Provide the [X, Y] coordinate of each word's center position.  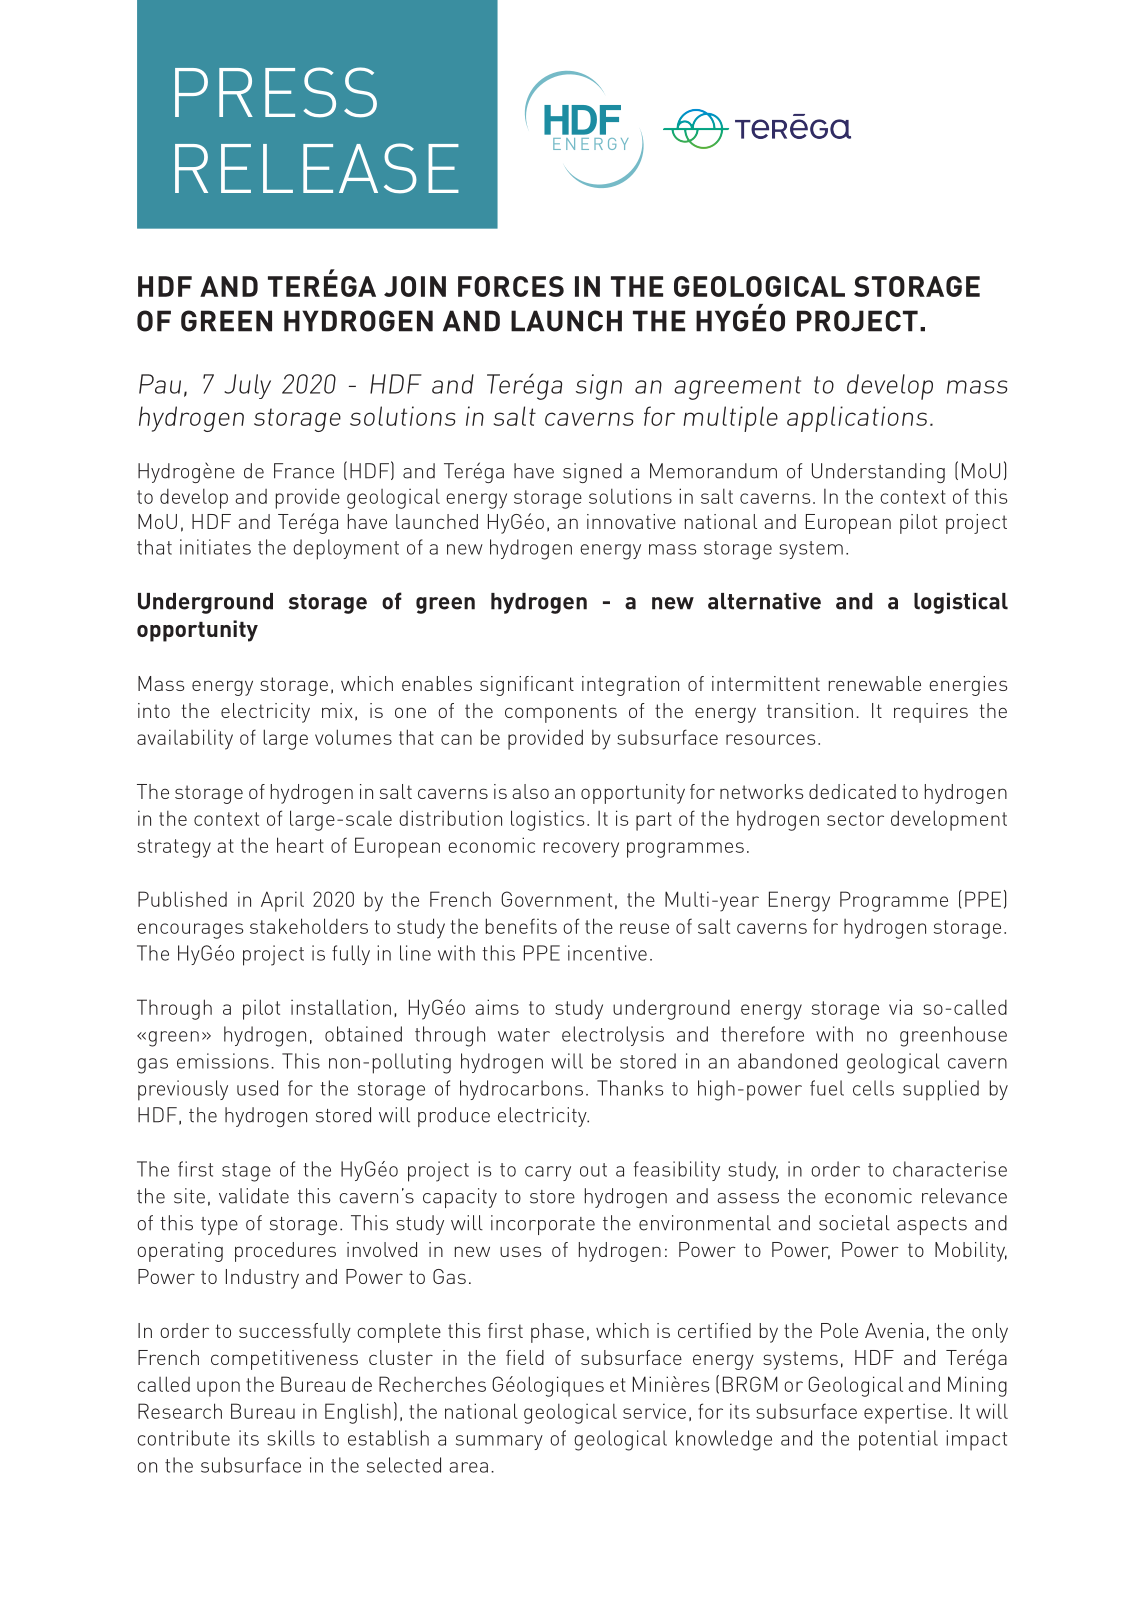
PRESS [276, 92]
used [257, 1088]
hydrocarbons [521, 1090]
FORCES [511, 286]
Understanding [878, 473]
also [530, 791]
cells [873, 1088]
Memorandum [713, 471]
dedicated [852, 791]
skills [291, 1438]
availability [185, 739]
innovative [631, 521]
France [304, 471]
